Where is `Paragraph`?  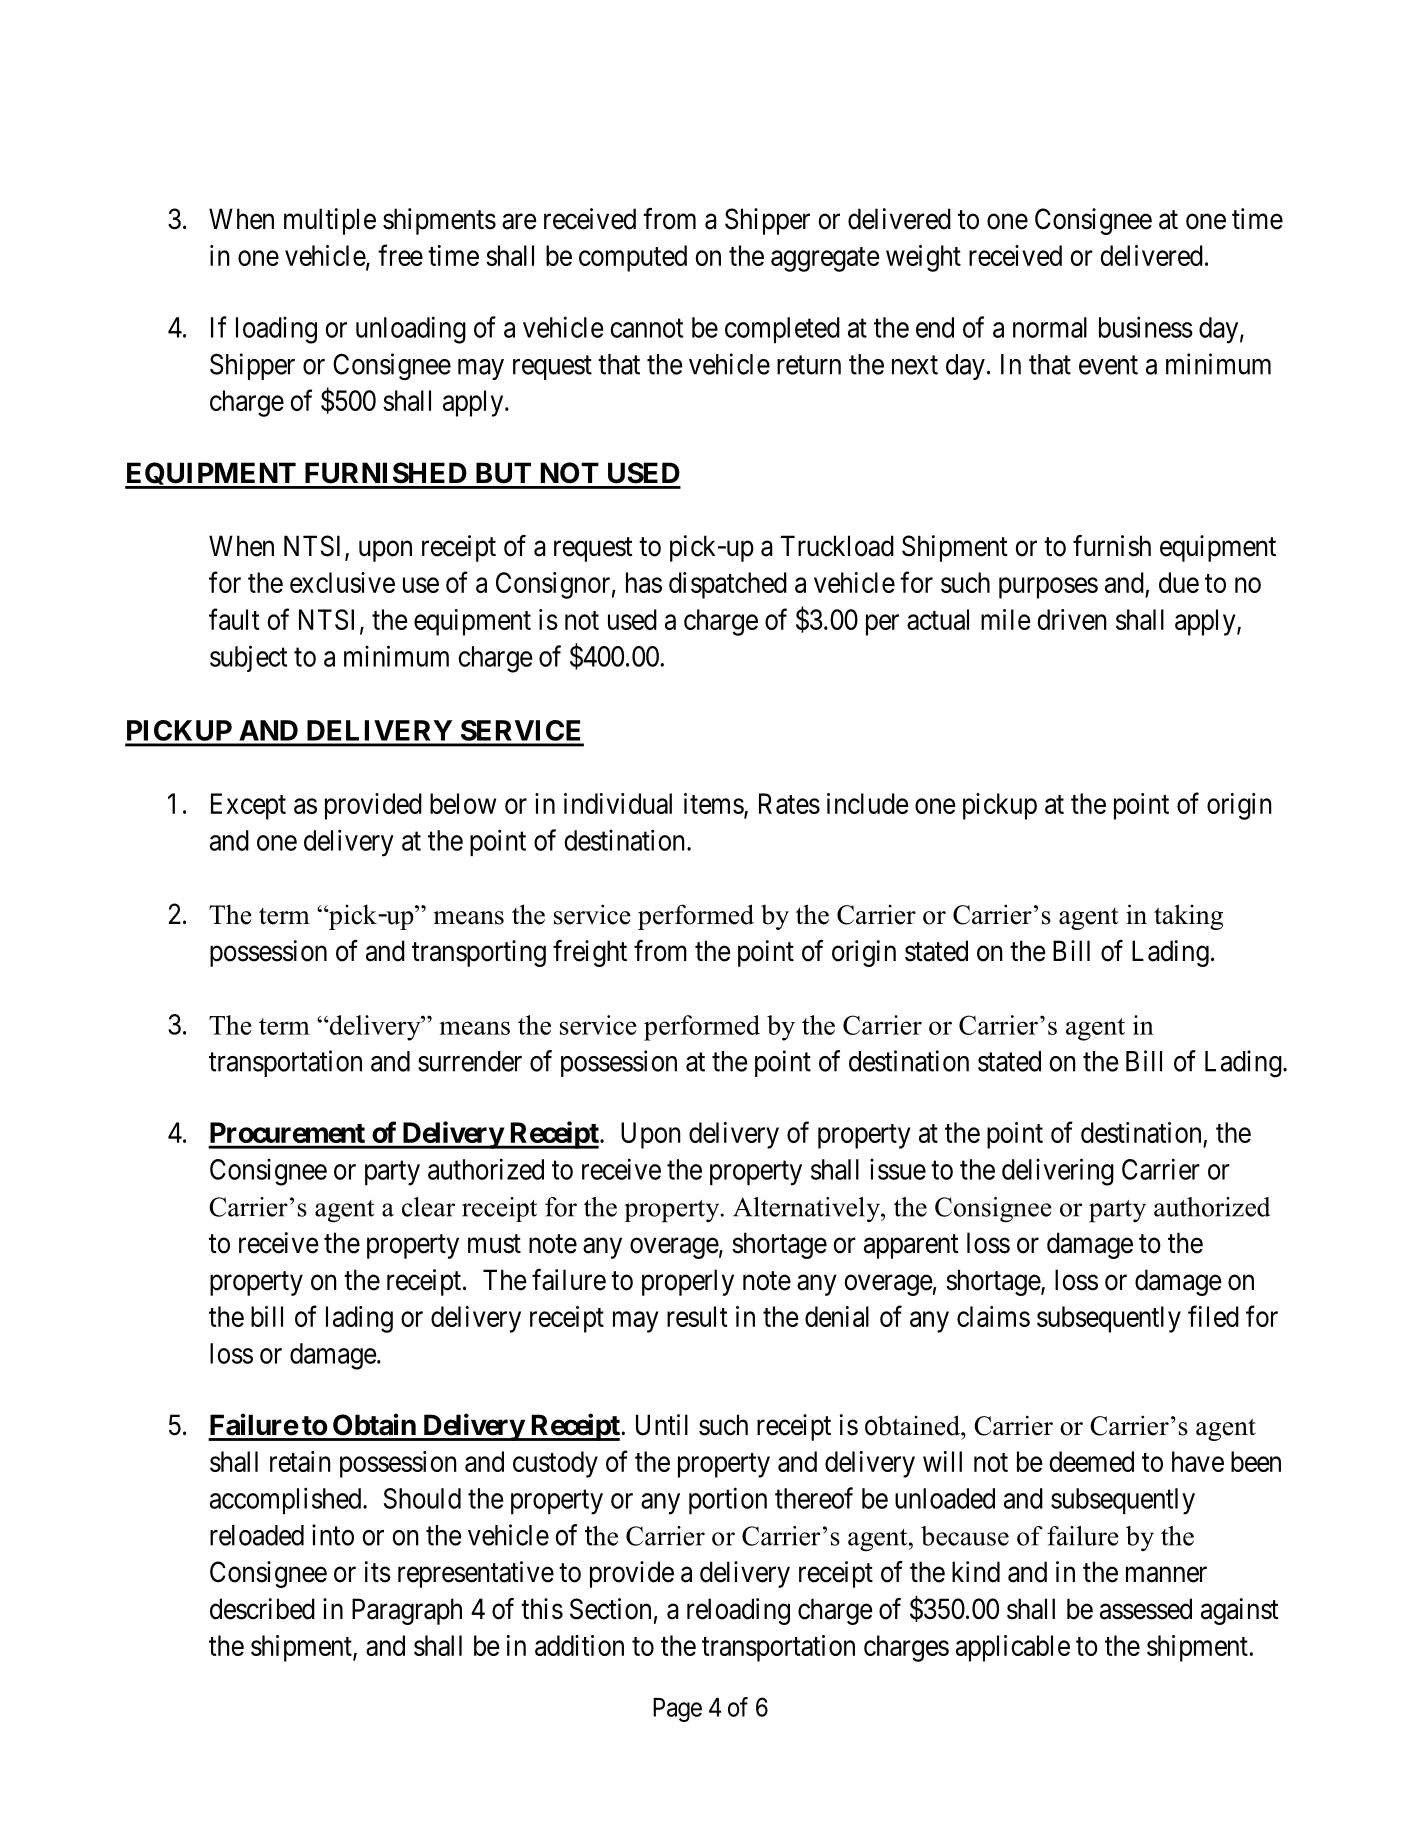 Paragraph is located at coordinates (407, 1611).
